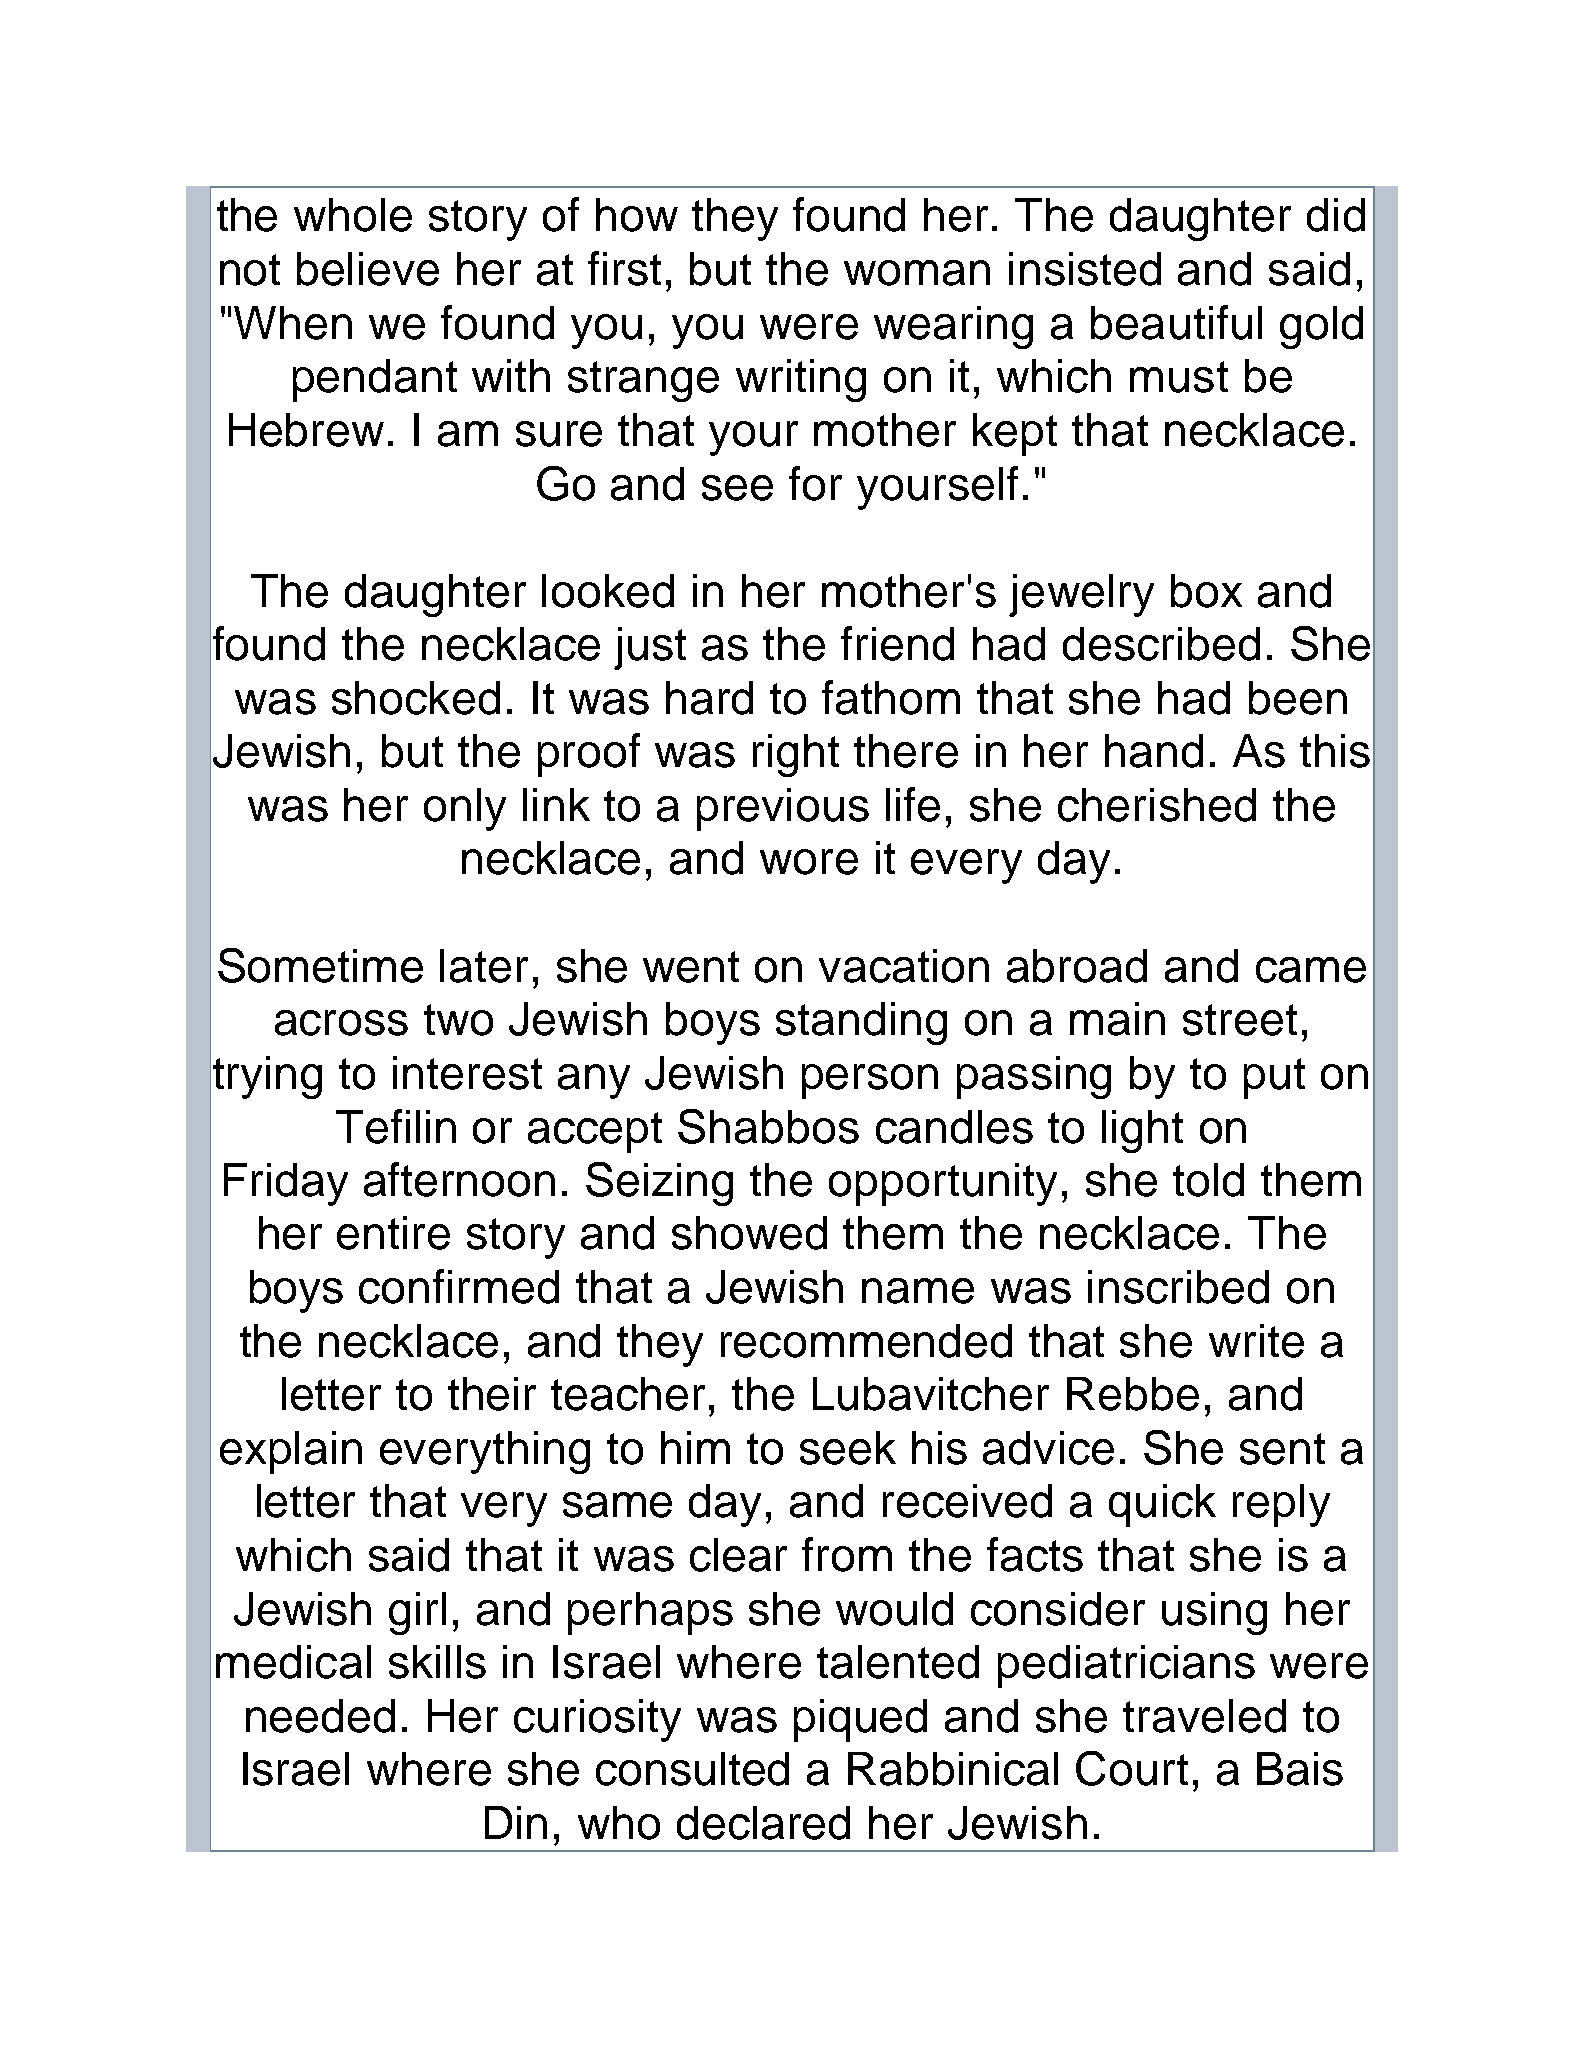  What do you see at coordinates (459, 1179) in the screenshot?
I see `afternoon` at bounding box center [459, 1179].
